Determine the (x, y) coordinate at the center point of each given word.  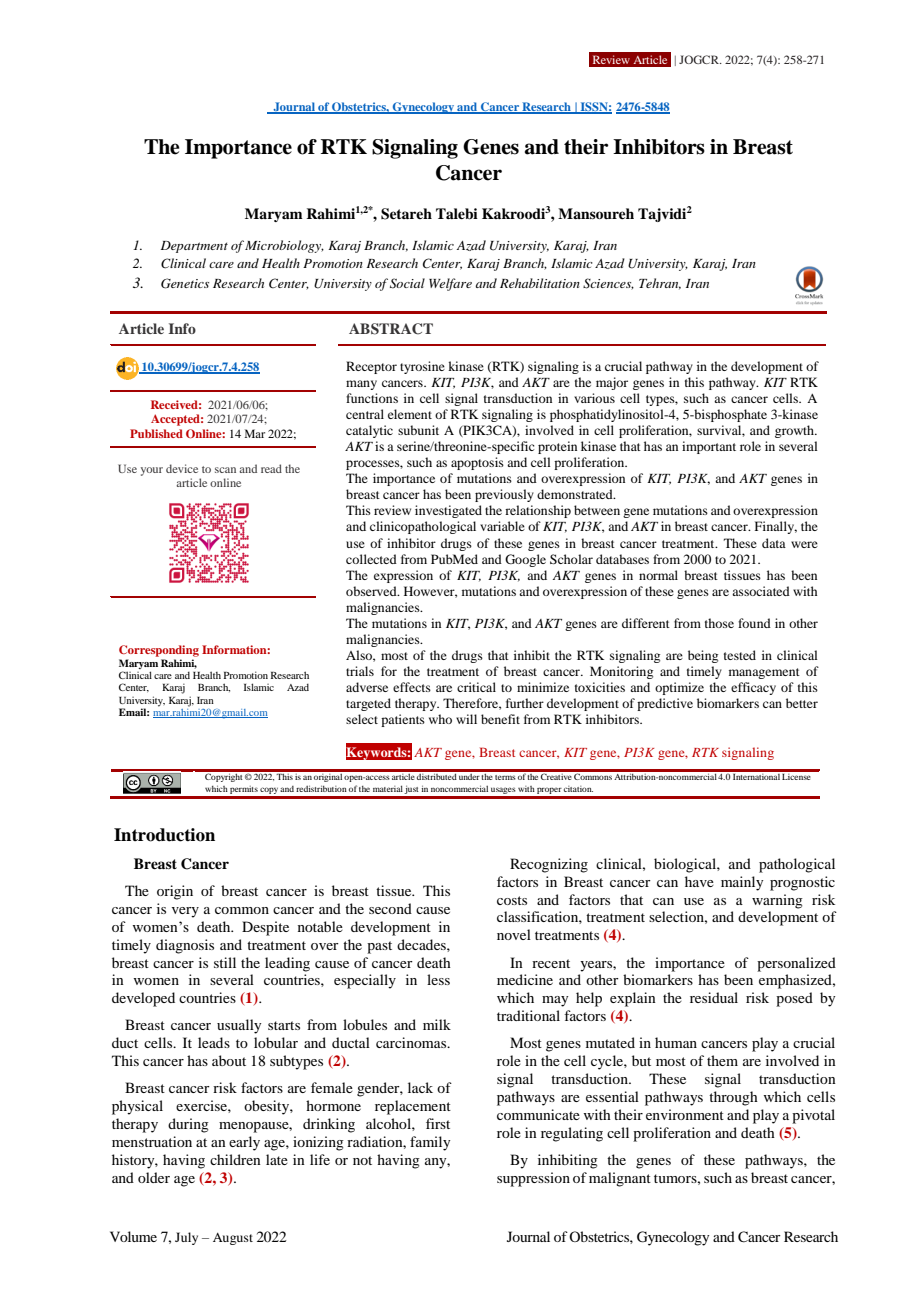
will (466, 719)
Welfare (450, 284)
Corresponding (159, 651)
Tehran (660, 284)
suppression (533, 1179)
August (233, 1239)
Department (194, 247)
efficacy (753, 688)
